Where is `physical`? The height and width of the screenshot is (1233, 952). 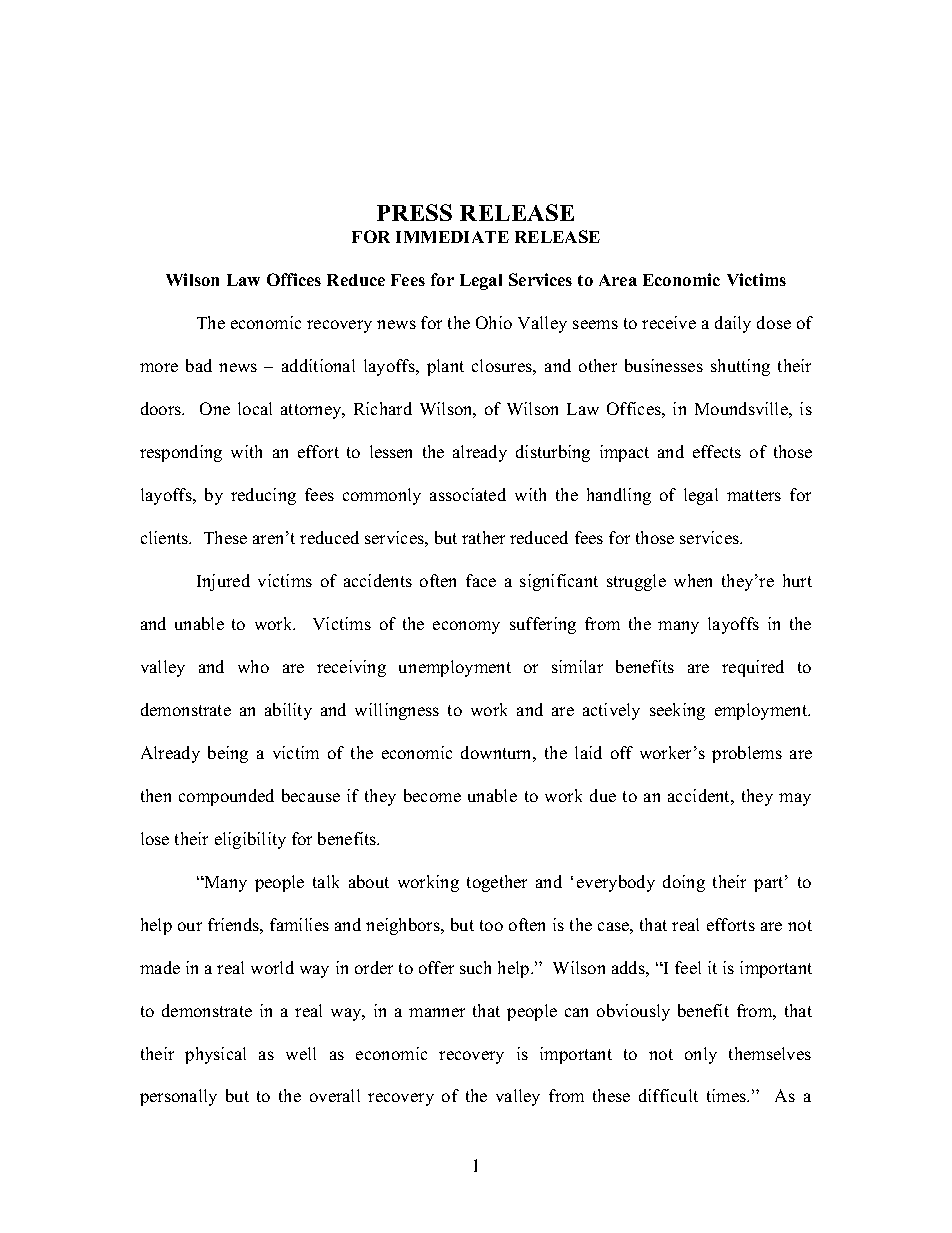
physical is located at coordinates (215, 1055).
